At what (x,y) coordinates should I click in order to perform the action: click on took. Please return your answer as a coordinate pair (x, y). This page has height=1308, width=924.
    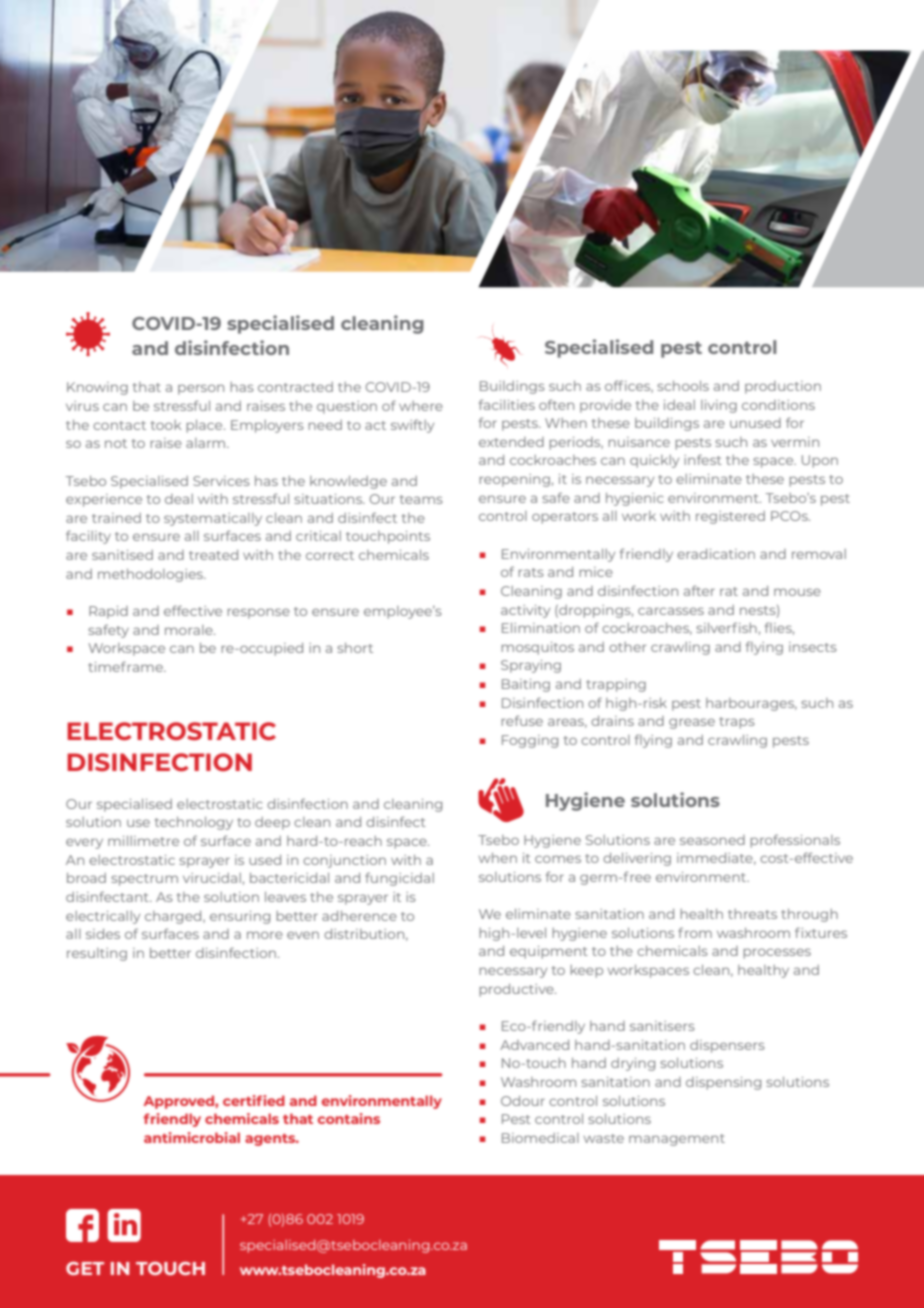
    Looking at the image, I should click on (166, 425).
